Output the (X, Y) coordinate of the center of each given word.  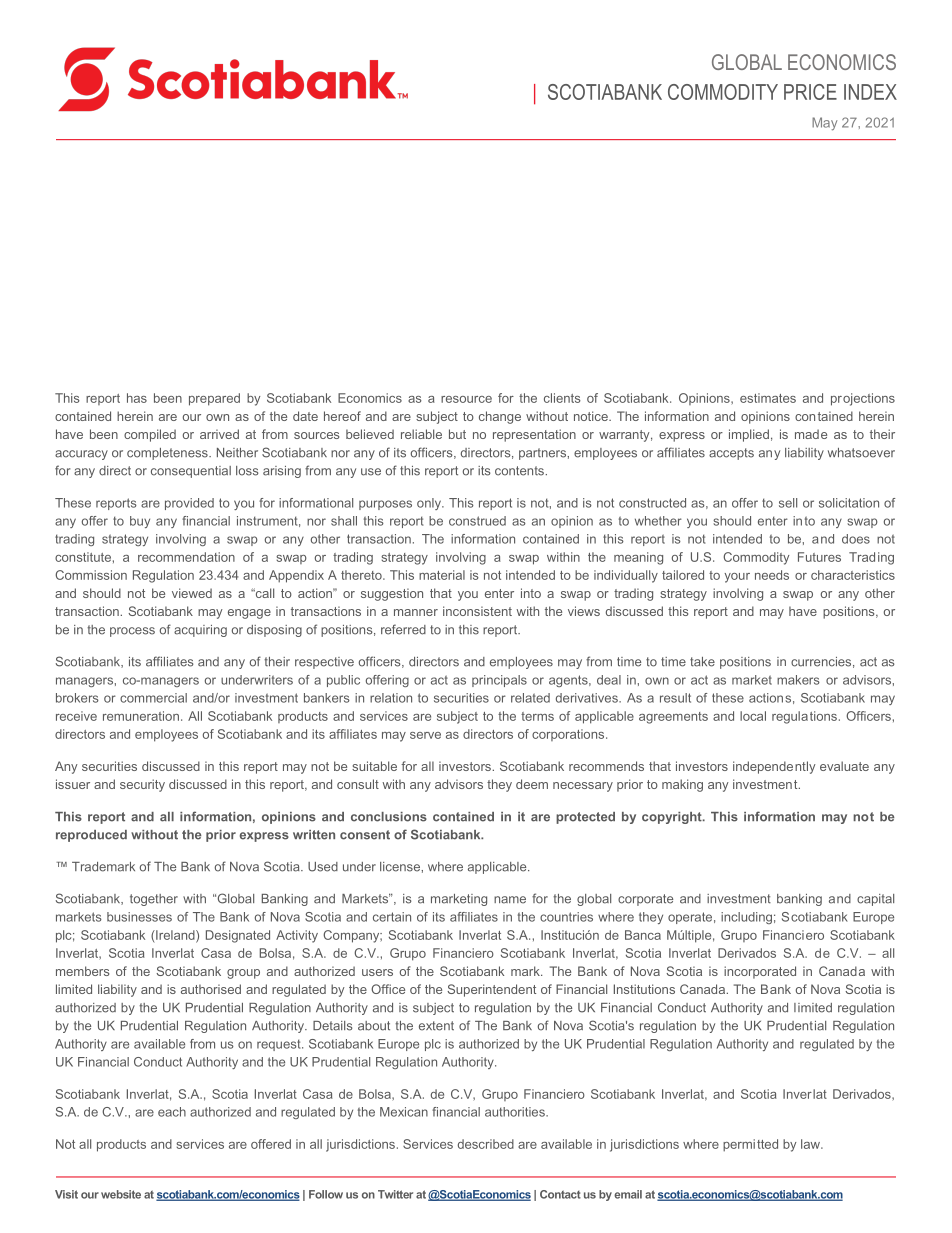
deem (532, 784)
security (142, 785)
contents (520, 471)
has (137, 398)
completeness (168, 454)
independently (774, 767)
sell (788, 503)
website (121, 1194)
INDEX (870, 92)
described (486, 1144)
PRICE (810, 92)
